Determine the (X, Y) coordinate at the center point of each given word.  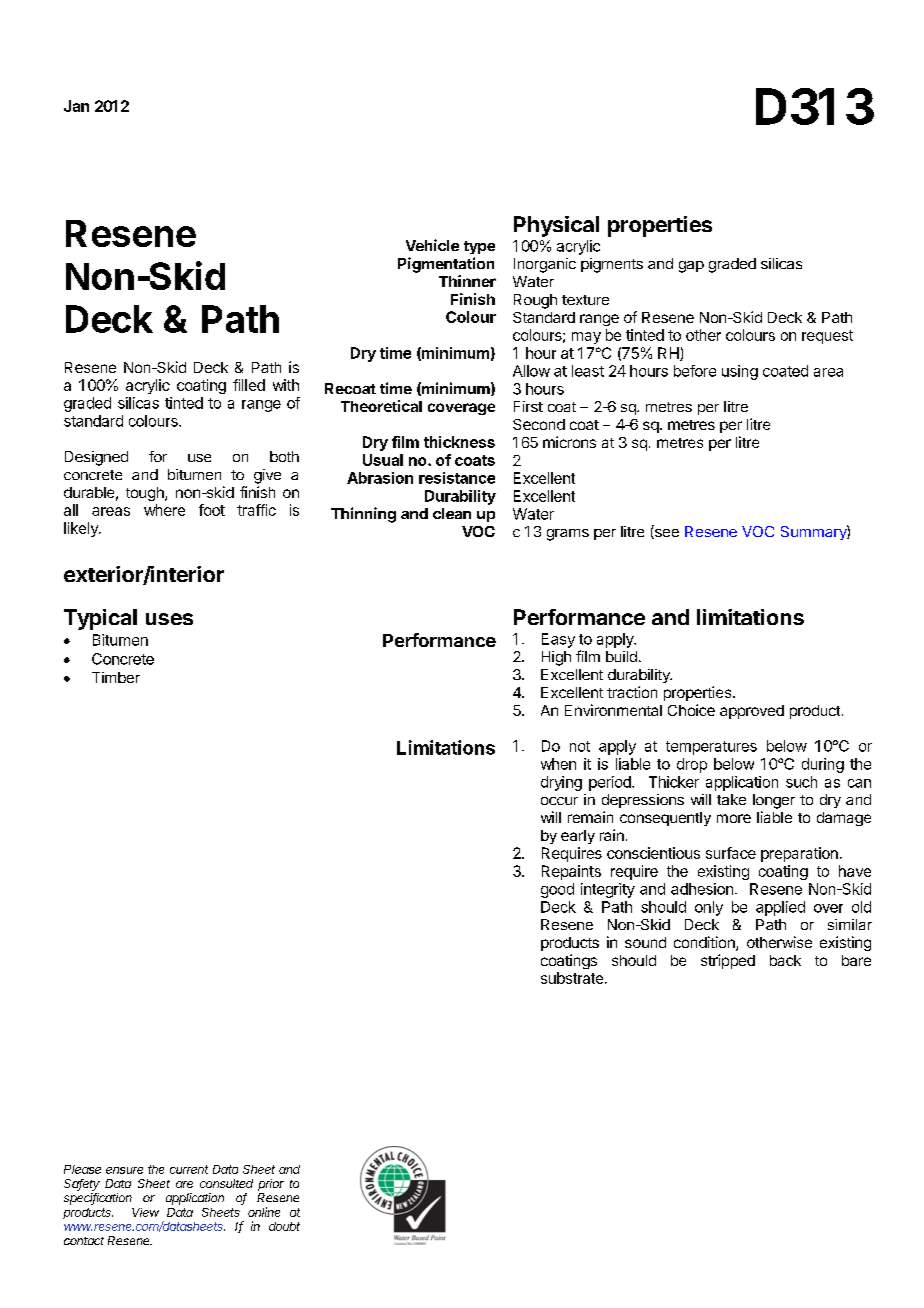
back (785, 960)
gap (691, 267)
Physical (556, 226)
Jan (76, 106)
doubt (284, 1226)
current (189, 1169)
